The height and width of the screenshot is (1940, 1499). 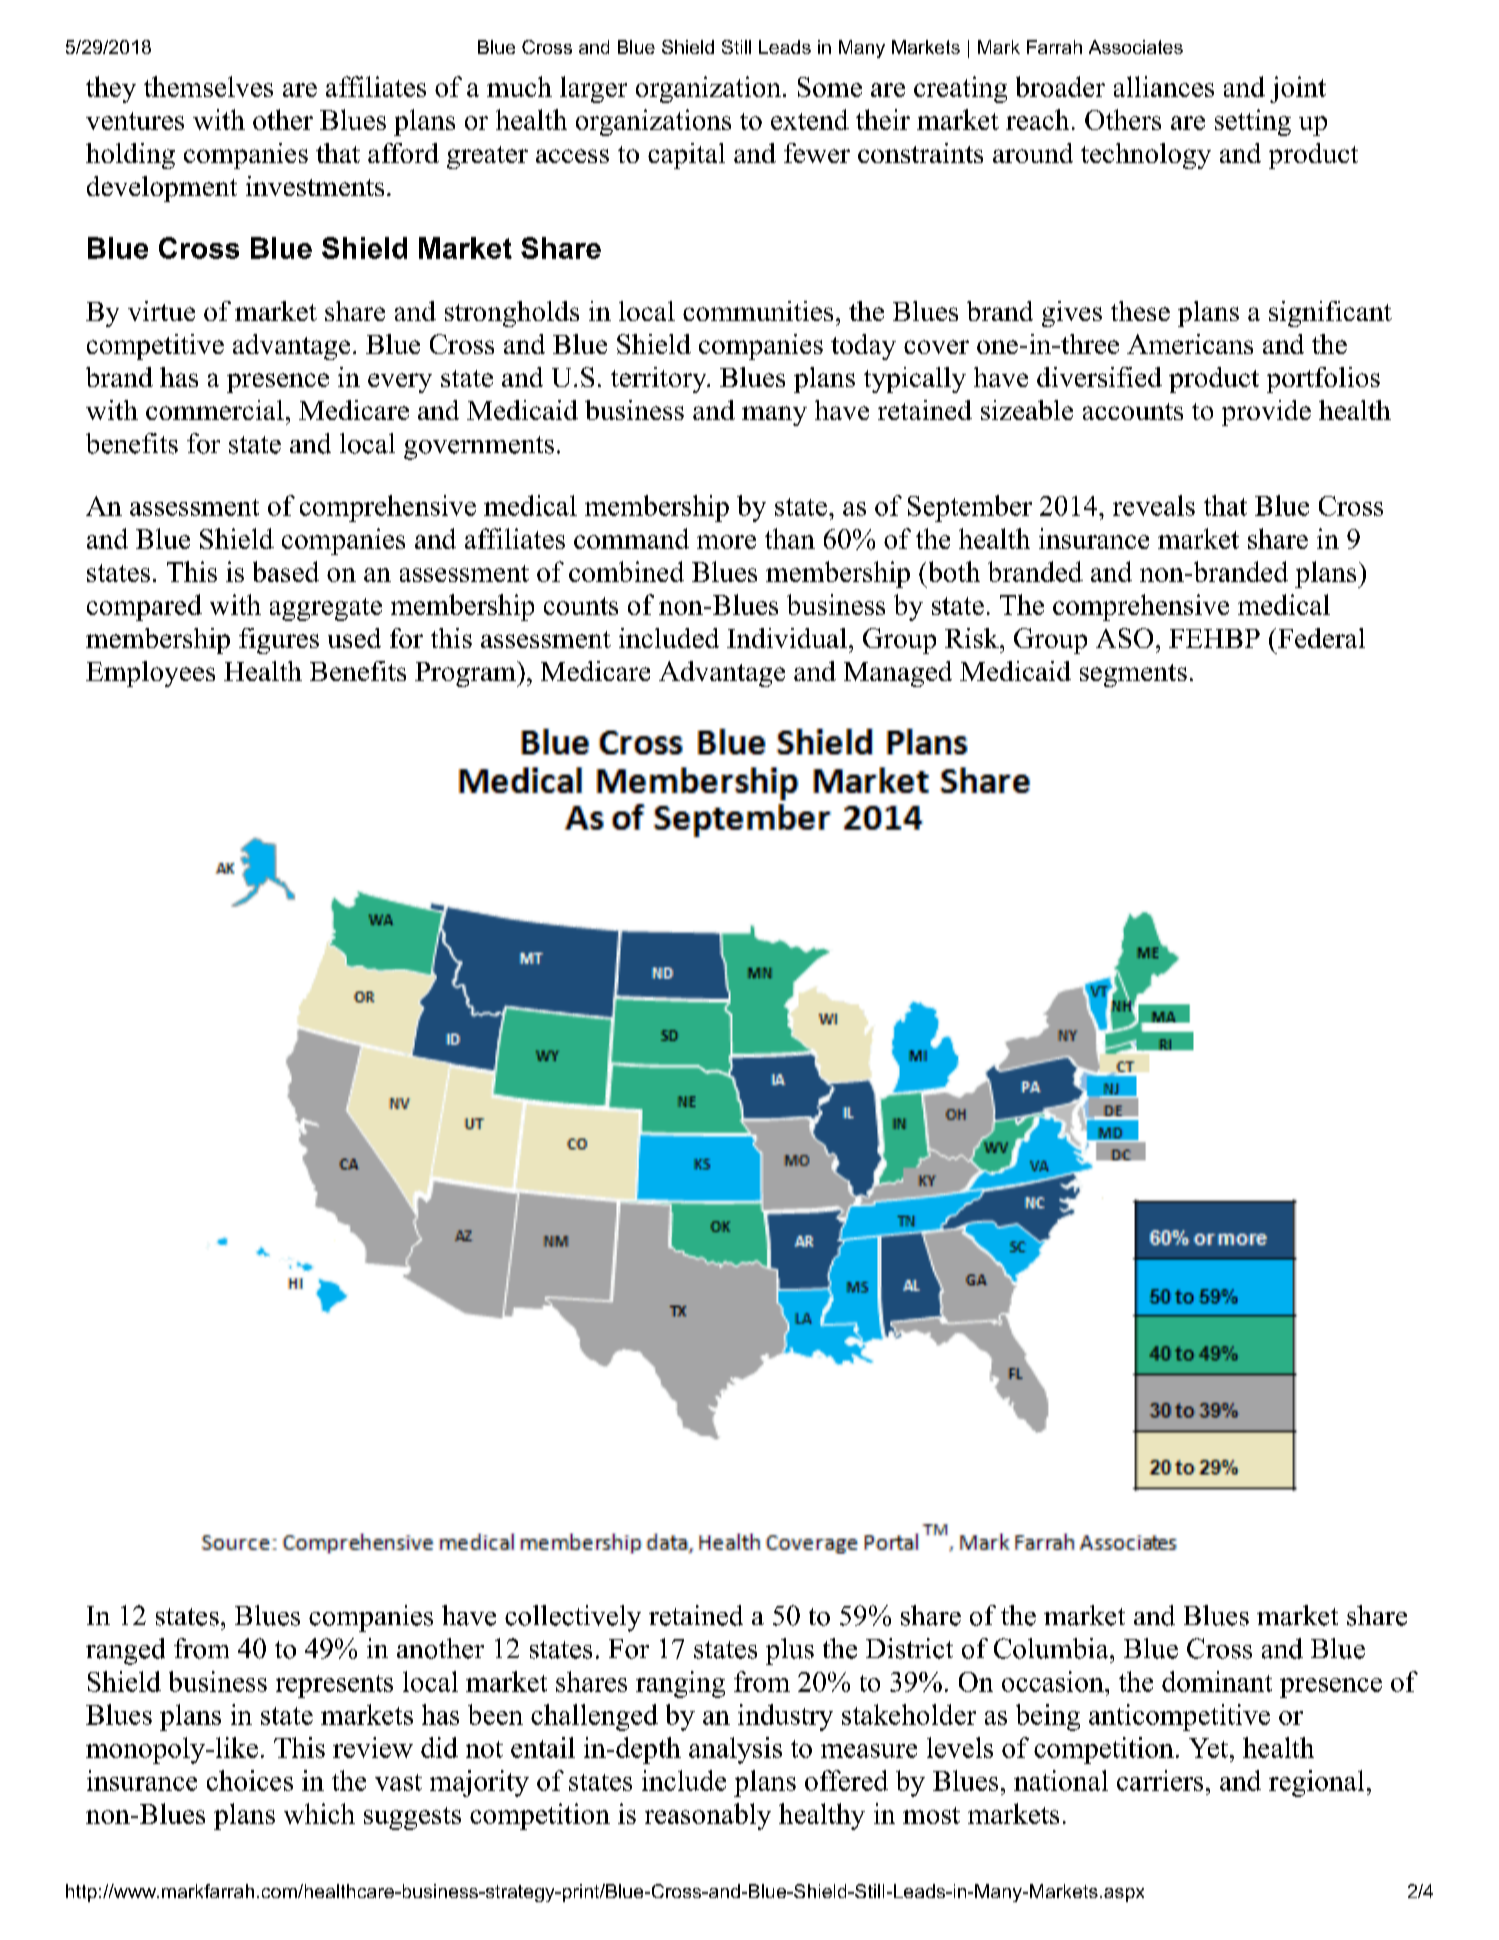 I want to click on themselves, so click(x=208, y=86).
